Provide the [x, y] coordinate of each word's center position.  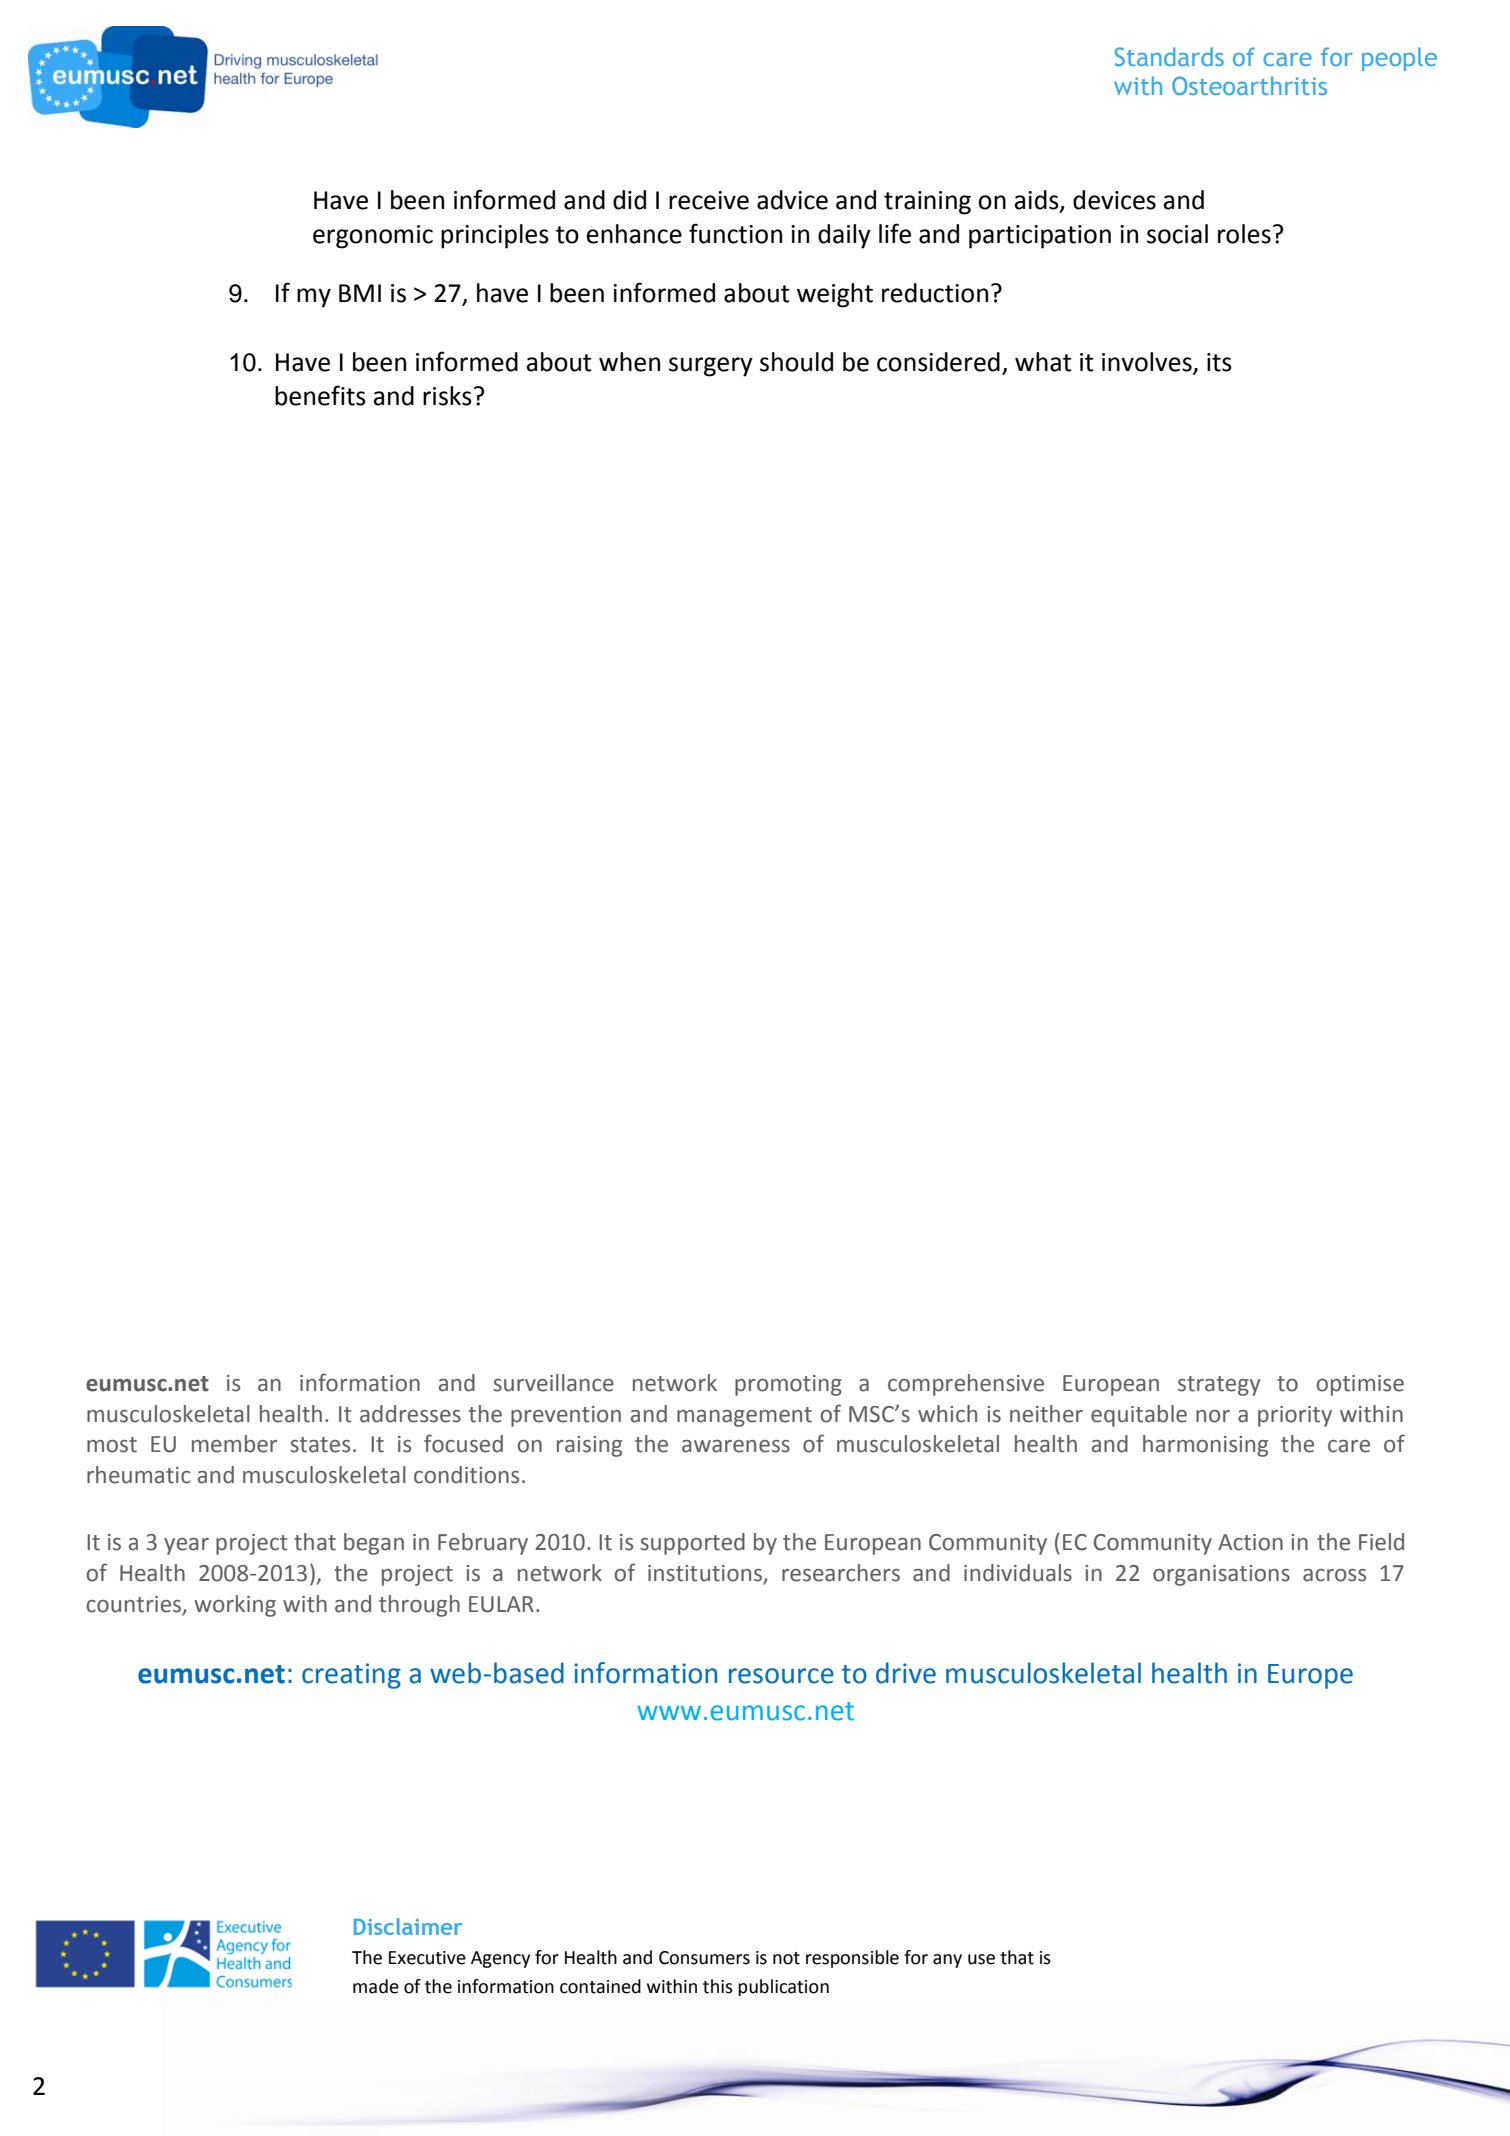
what [1043, 362]
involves [1148, 362]
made [376, 1986]
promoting [788, 1385]
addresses [410, 1414]
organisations [1221, 1575]
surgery [711, 367]
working [235, 1606]
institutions [706, 1574]
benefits [320, 395]
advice [792, 200]
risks [447, 396]
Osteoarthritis [1249, 85]
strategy [1219, 1386]
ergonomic [373, 237]
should [796, 362]
